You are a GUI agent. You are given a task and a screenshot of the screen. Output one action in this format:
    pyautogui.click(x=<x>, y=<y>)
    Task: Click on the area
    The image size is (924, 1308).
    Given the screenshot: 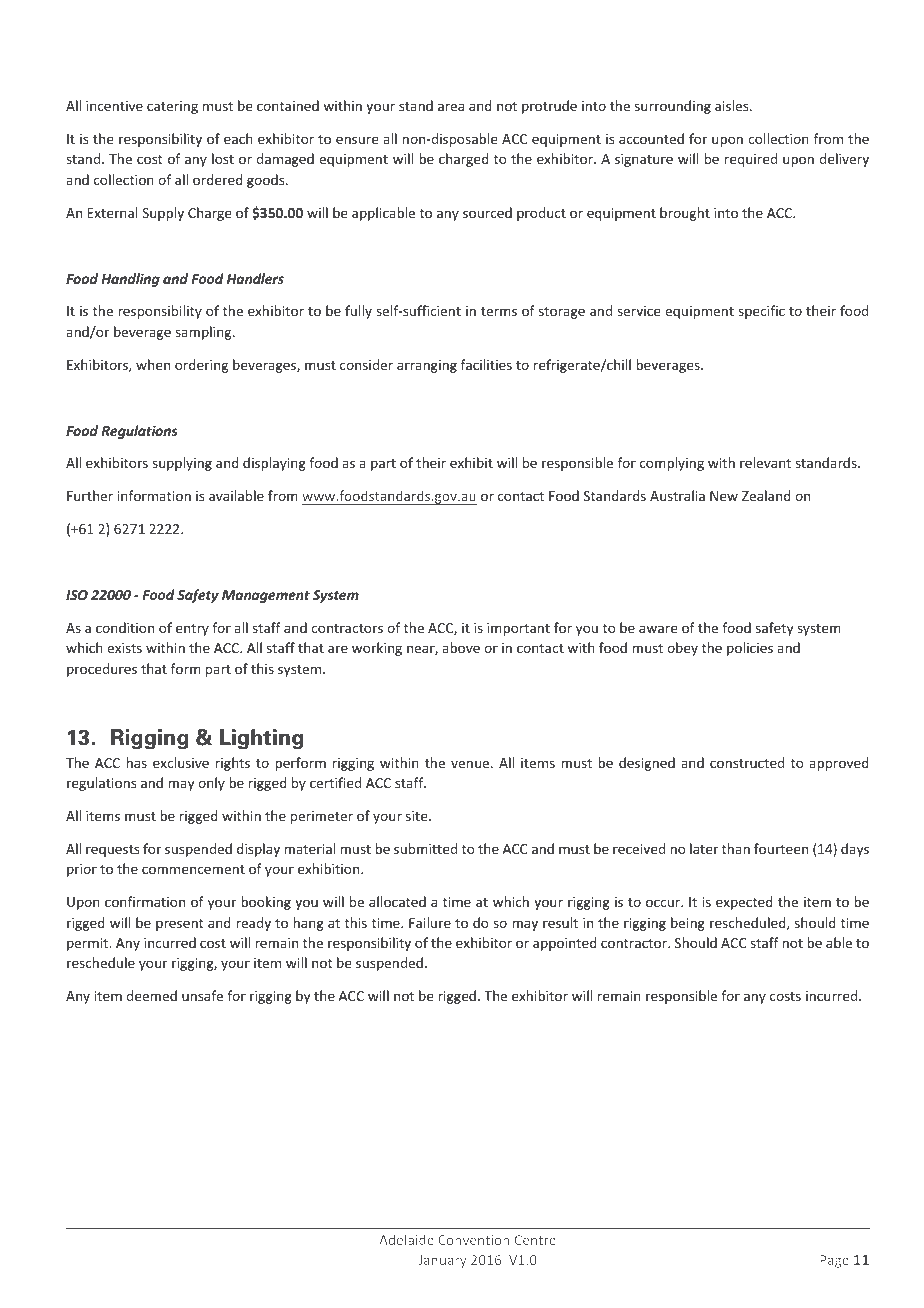 What is the action you would take?
    pyautogui.click(x=451, y=107)
